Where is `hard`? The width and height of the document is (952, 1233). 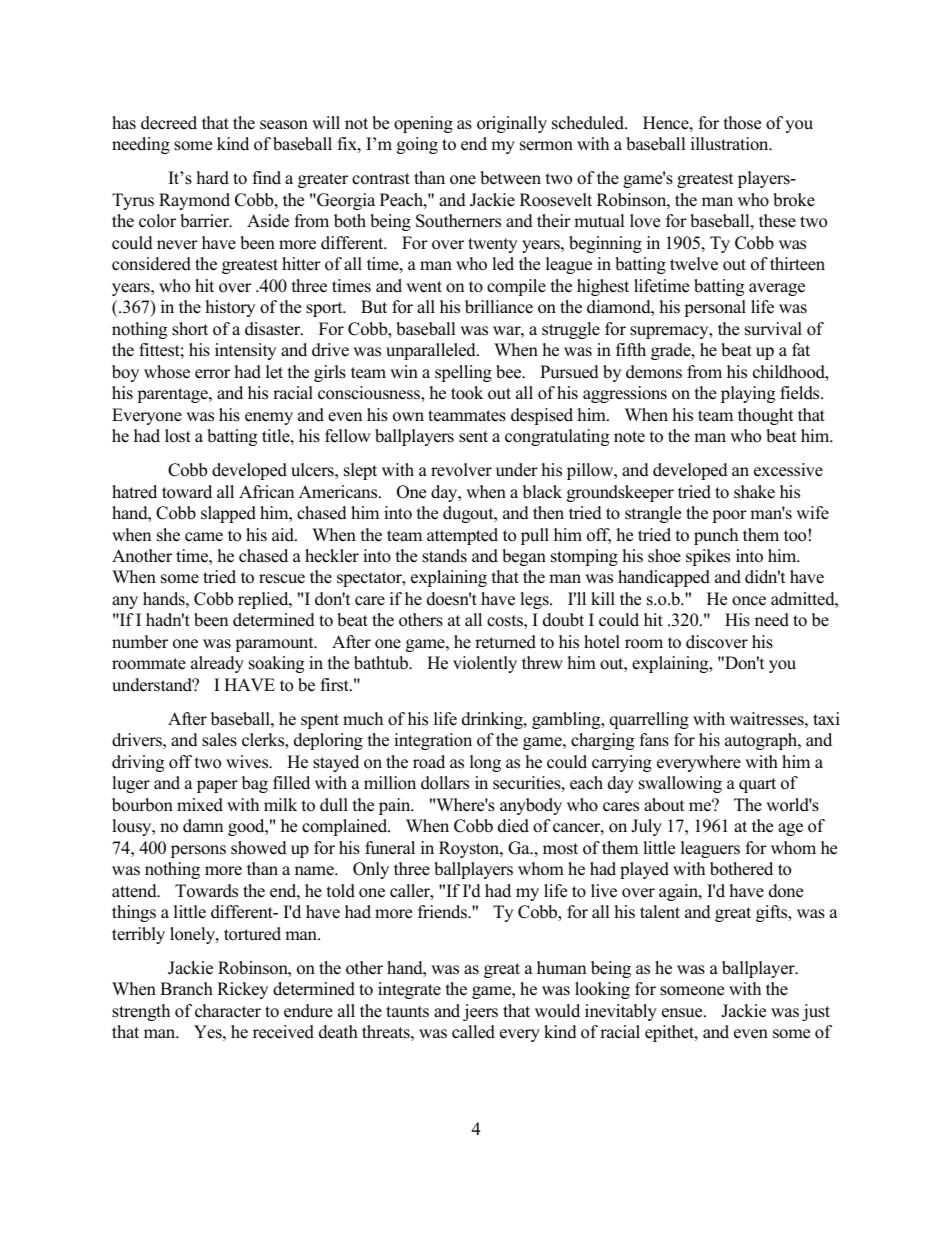
hard is located at coordinates (213, 178).
